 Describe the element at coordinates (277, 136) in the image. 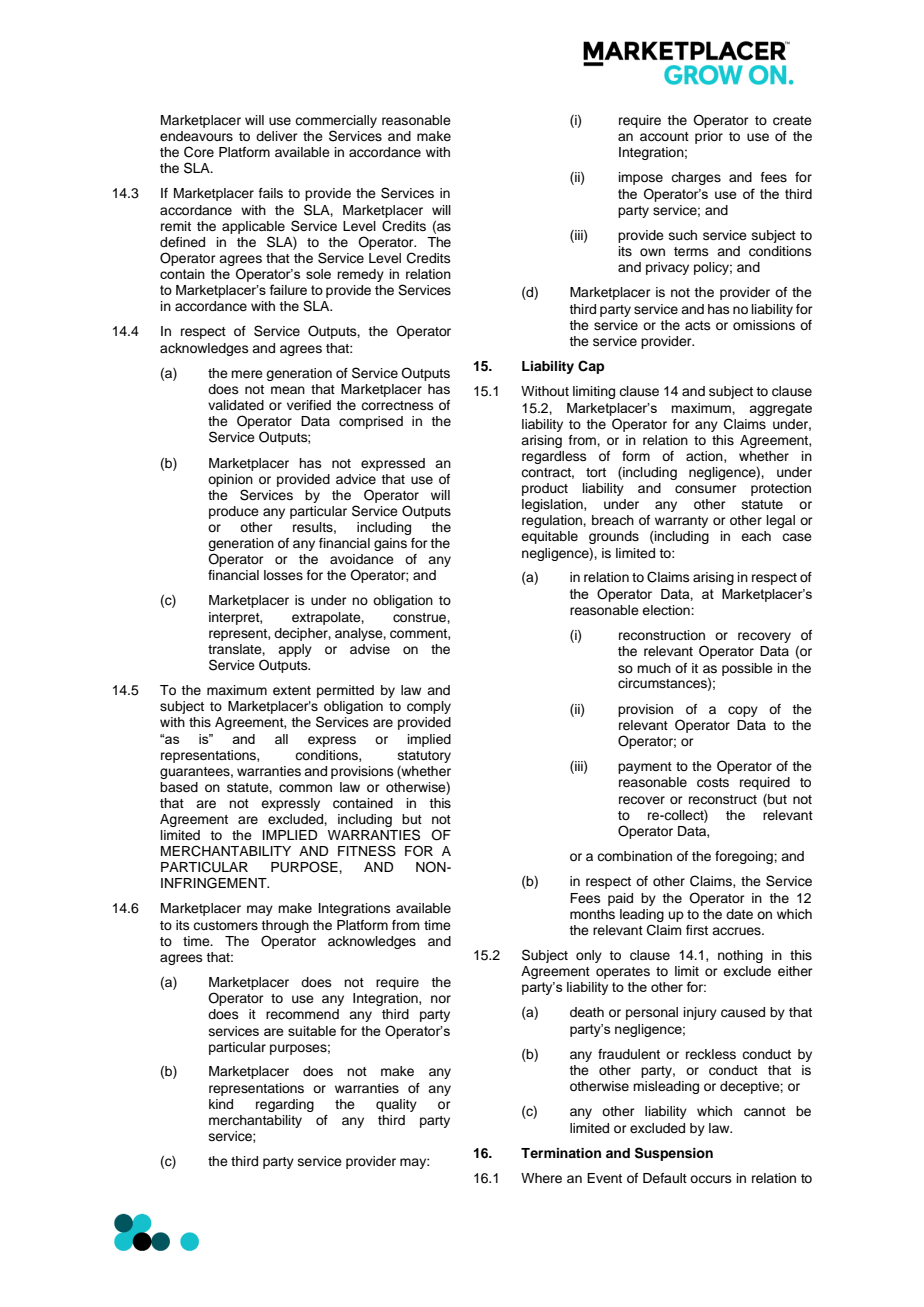

I see `deliver` at that location.
